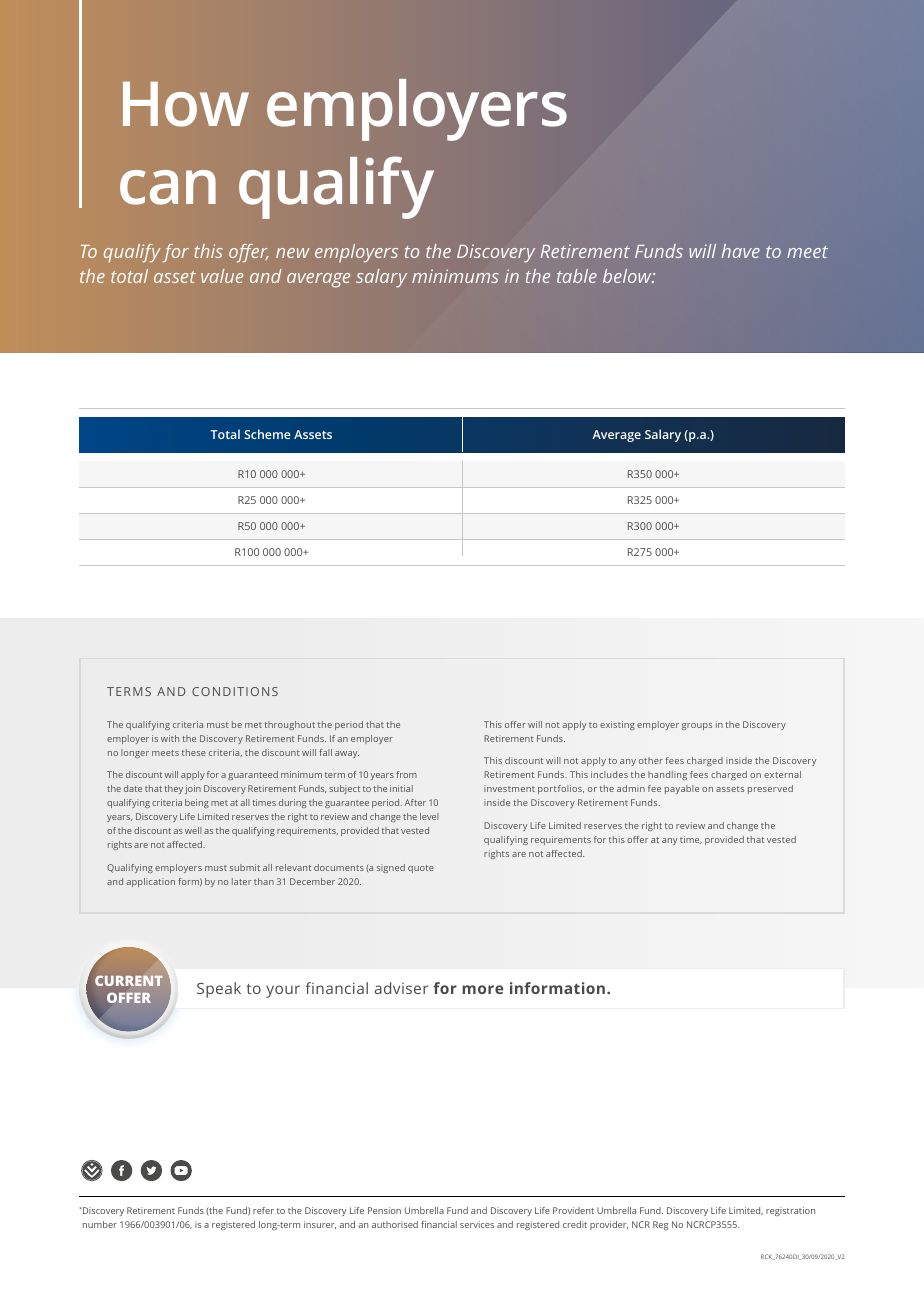 The image size is (924, 1308). I want to click on payable, so click(682, 789).
